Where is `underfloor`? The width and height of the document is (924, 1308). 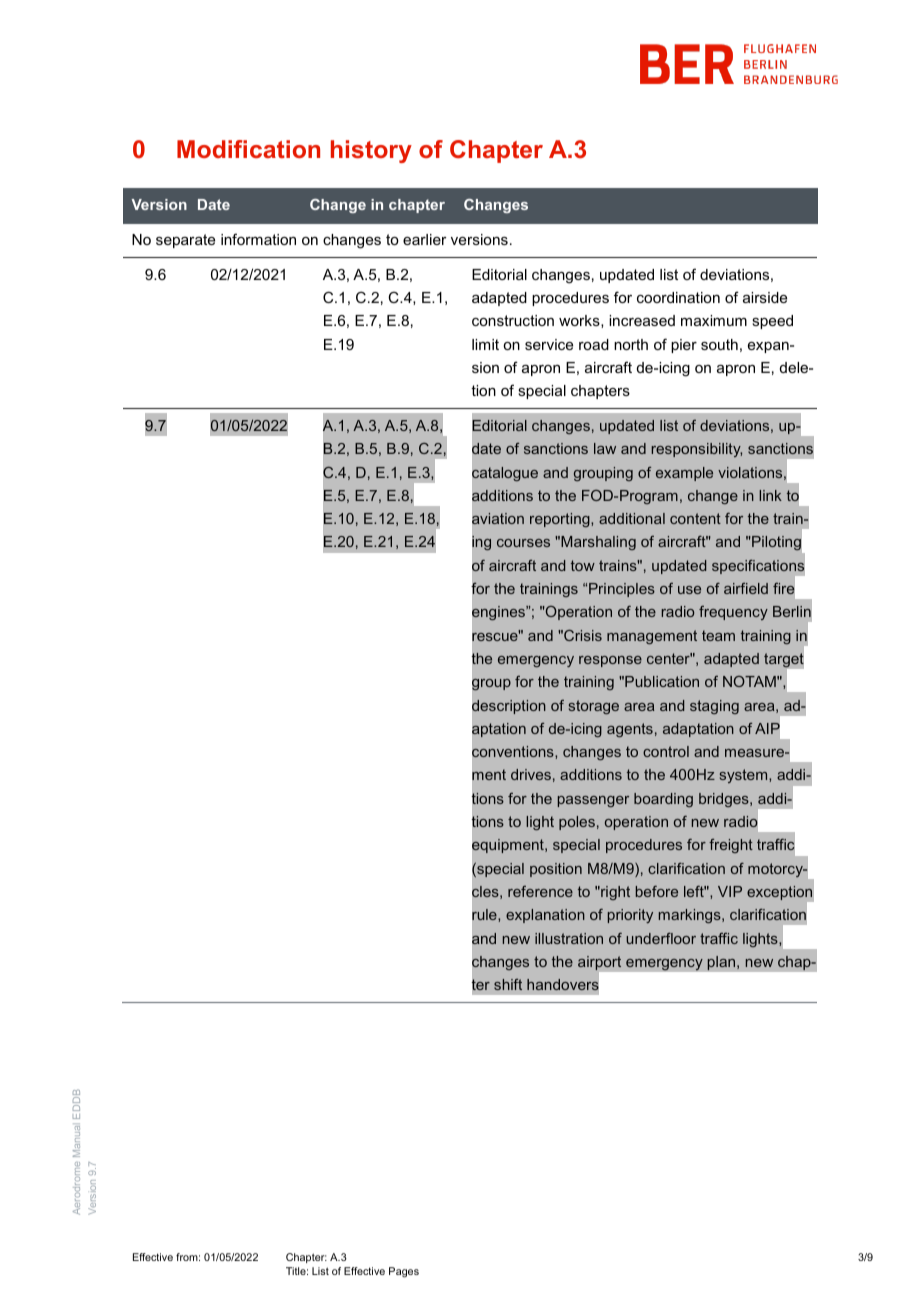
underfloor is located at coordinates (661, 938).
